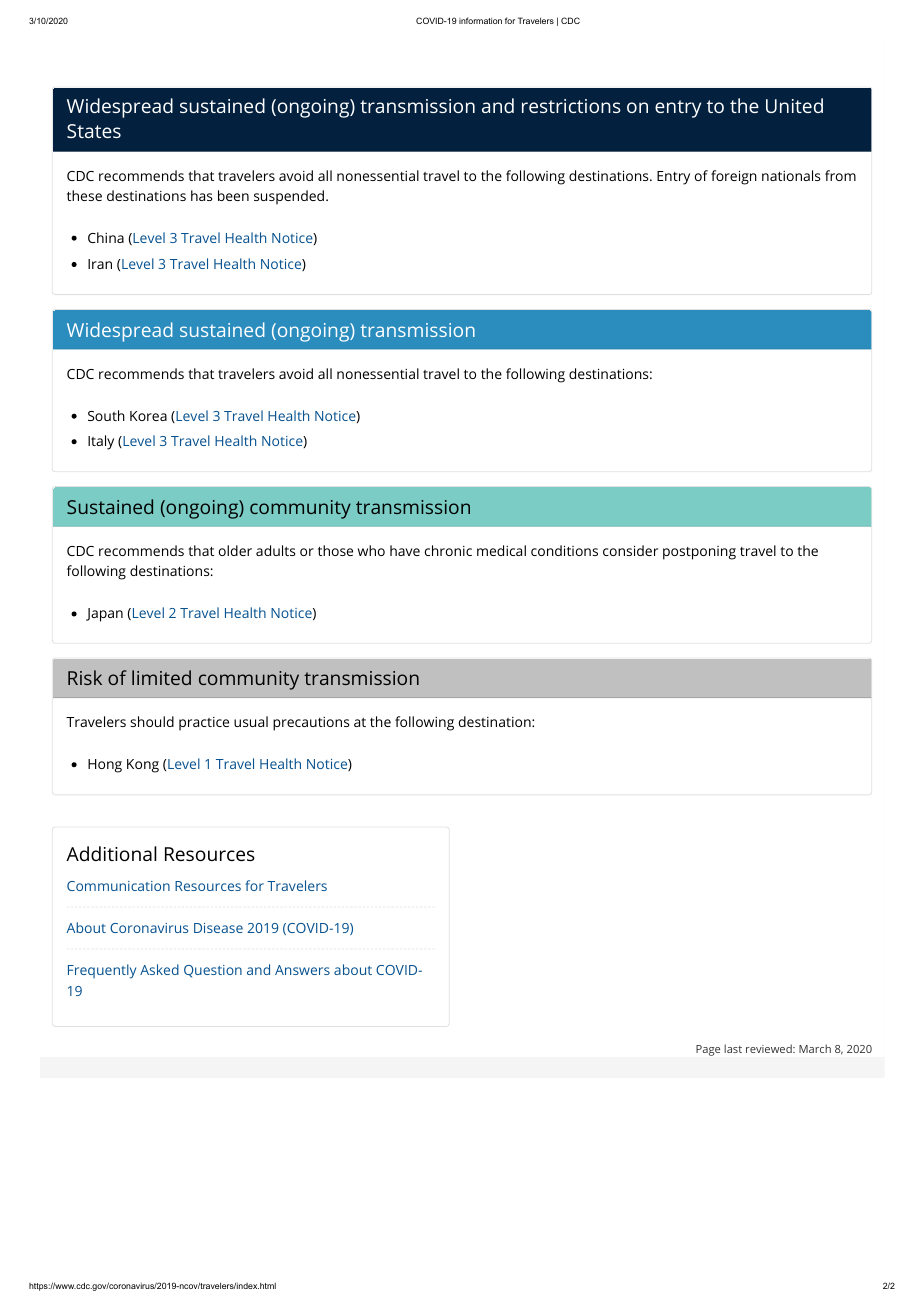  I want to click on Kong, so click(143, 766).
